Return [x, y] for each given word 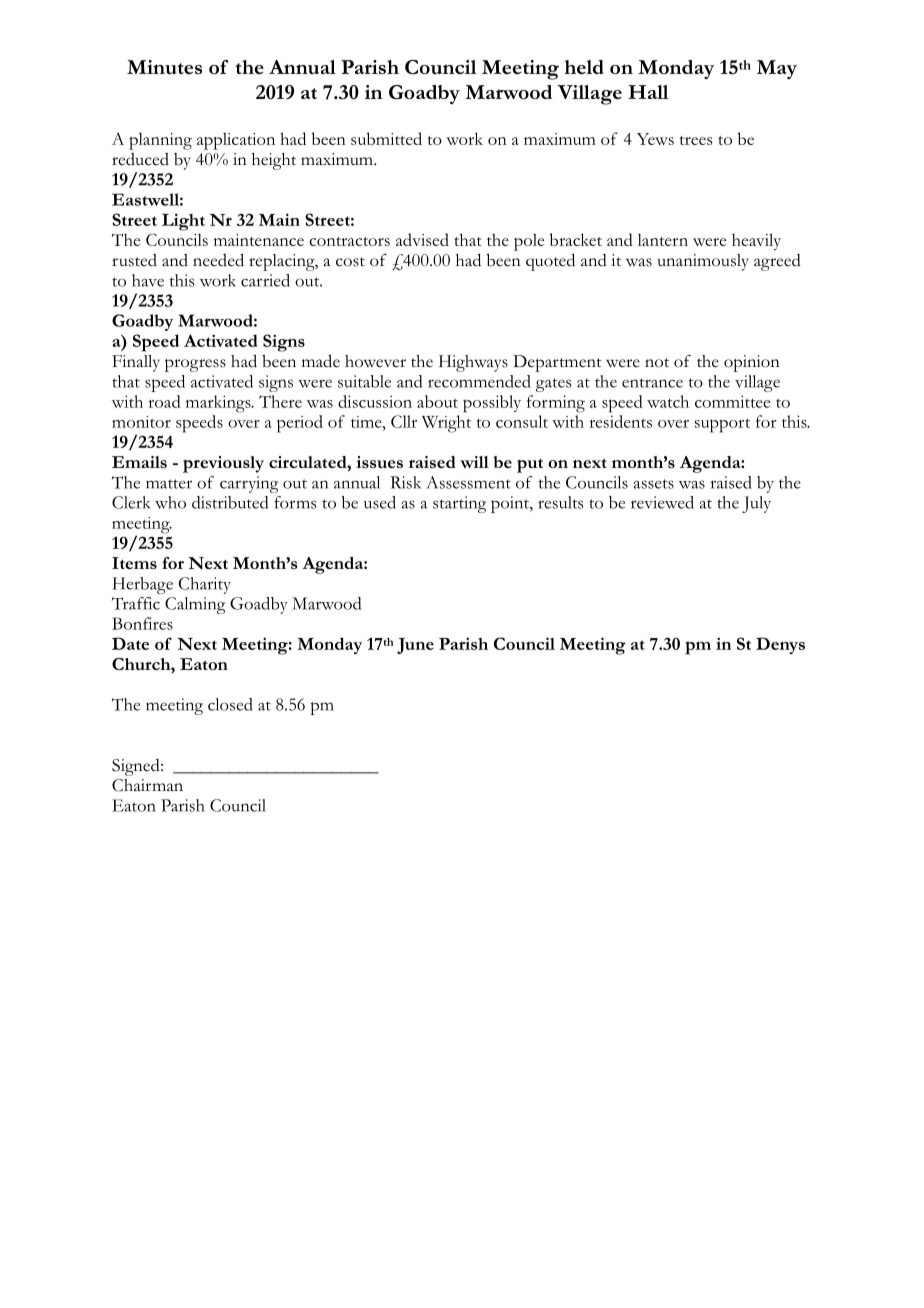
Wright [446, 424]
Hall [648, 92]
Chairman [147, 785]
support [722, 425]
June [415, 646]
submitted [386, 138]
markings [219, 404]
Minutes [164, 67]
